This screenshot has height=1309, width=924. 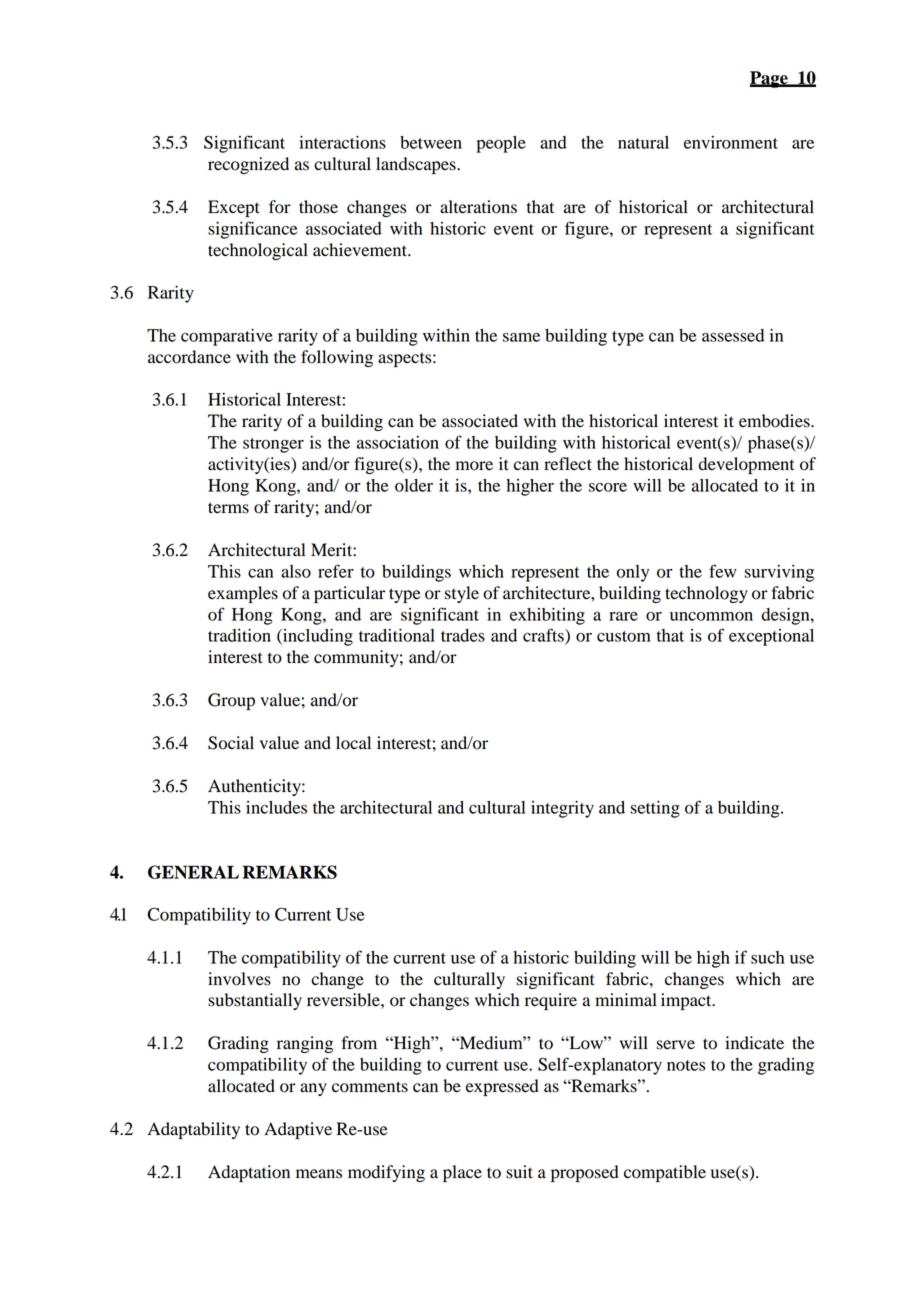 I want to click on uncommon, so click(x=711, y=616).
